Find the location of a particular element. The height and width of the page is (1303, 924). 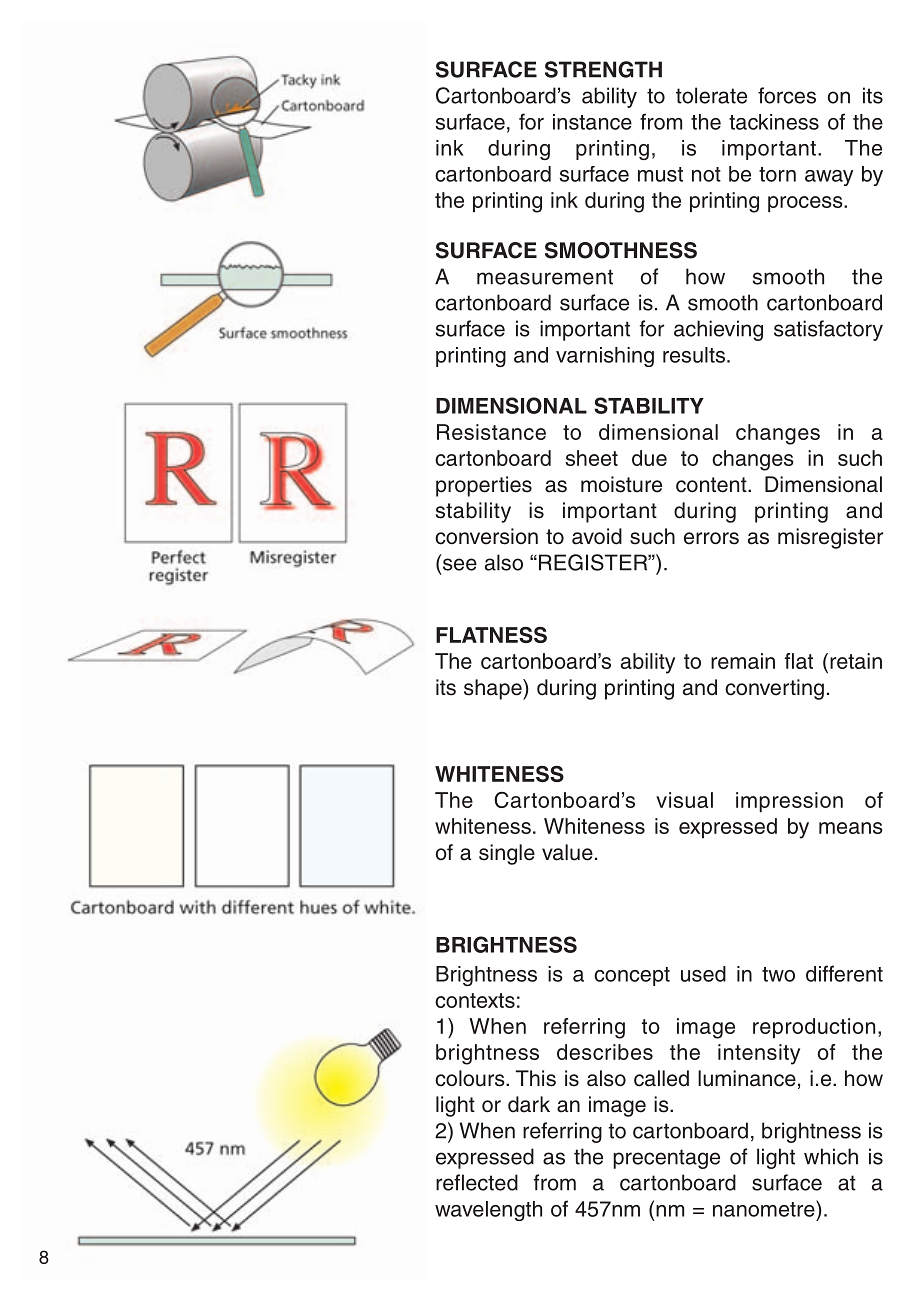

forces is located at coordinates (787, 95).
